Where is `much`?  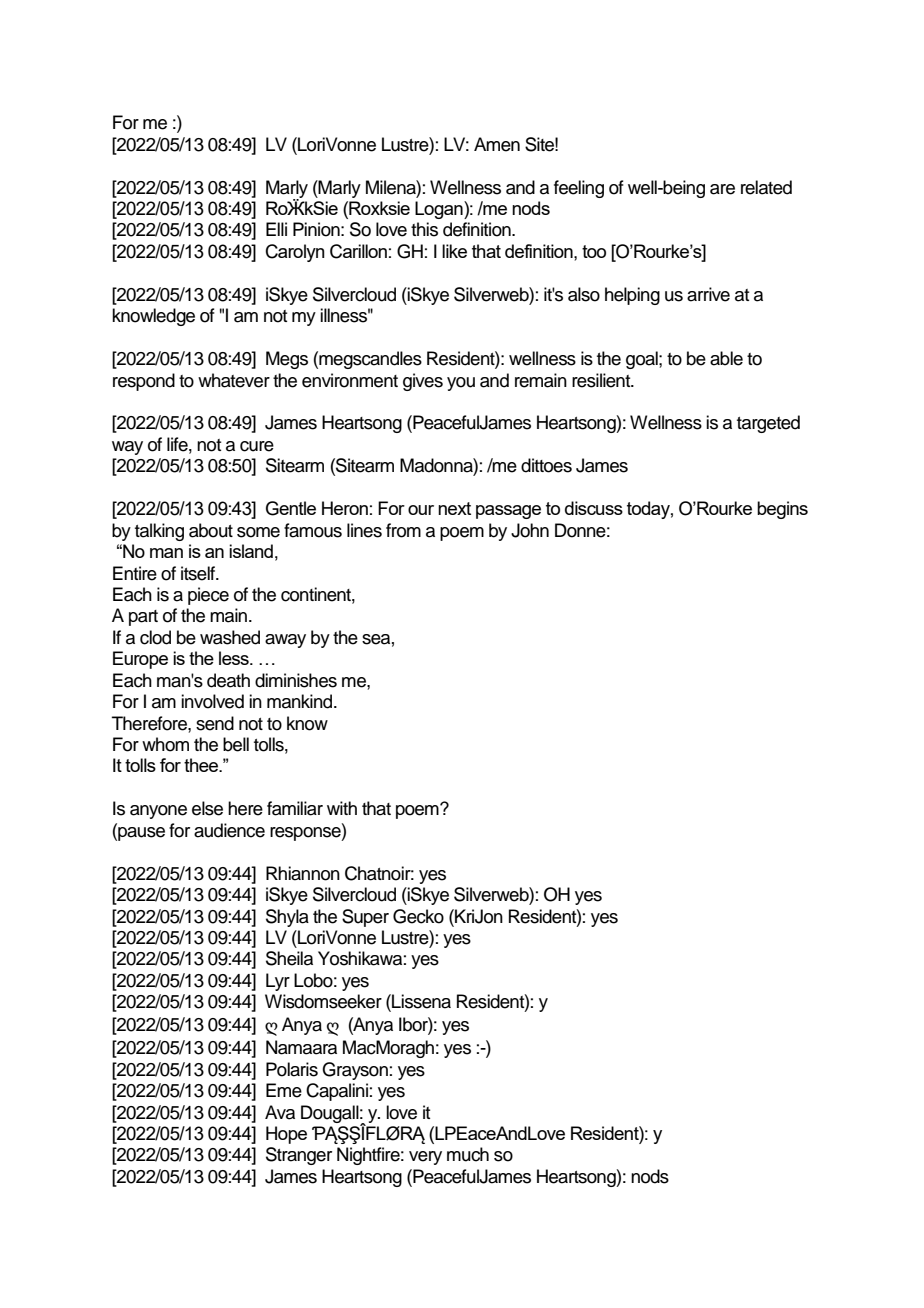 much is located at coordinates (468, 1154).
